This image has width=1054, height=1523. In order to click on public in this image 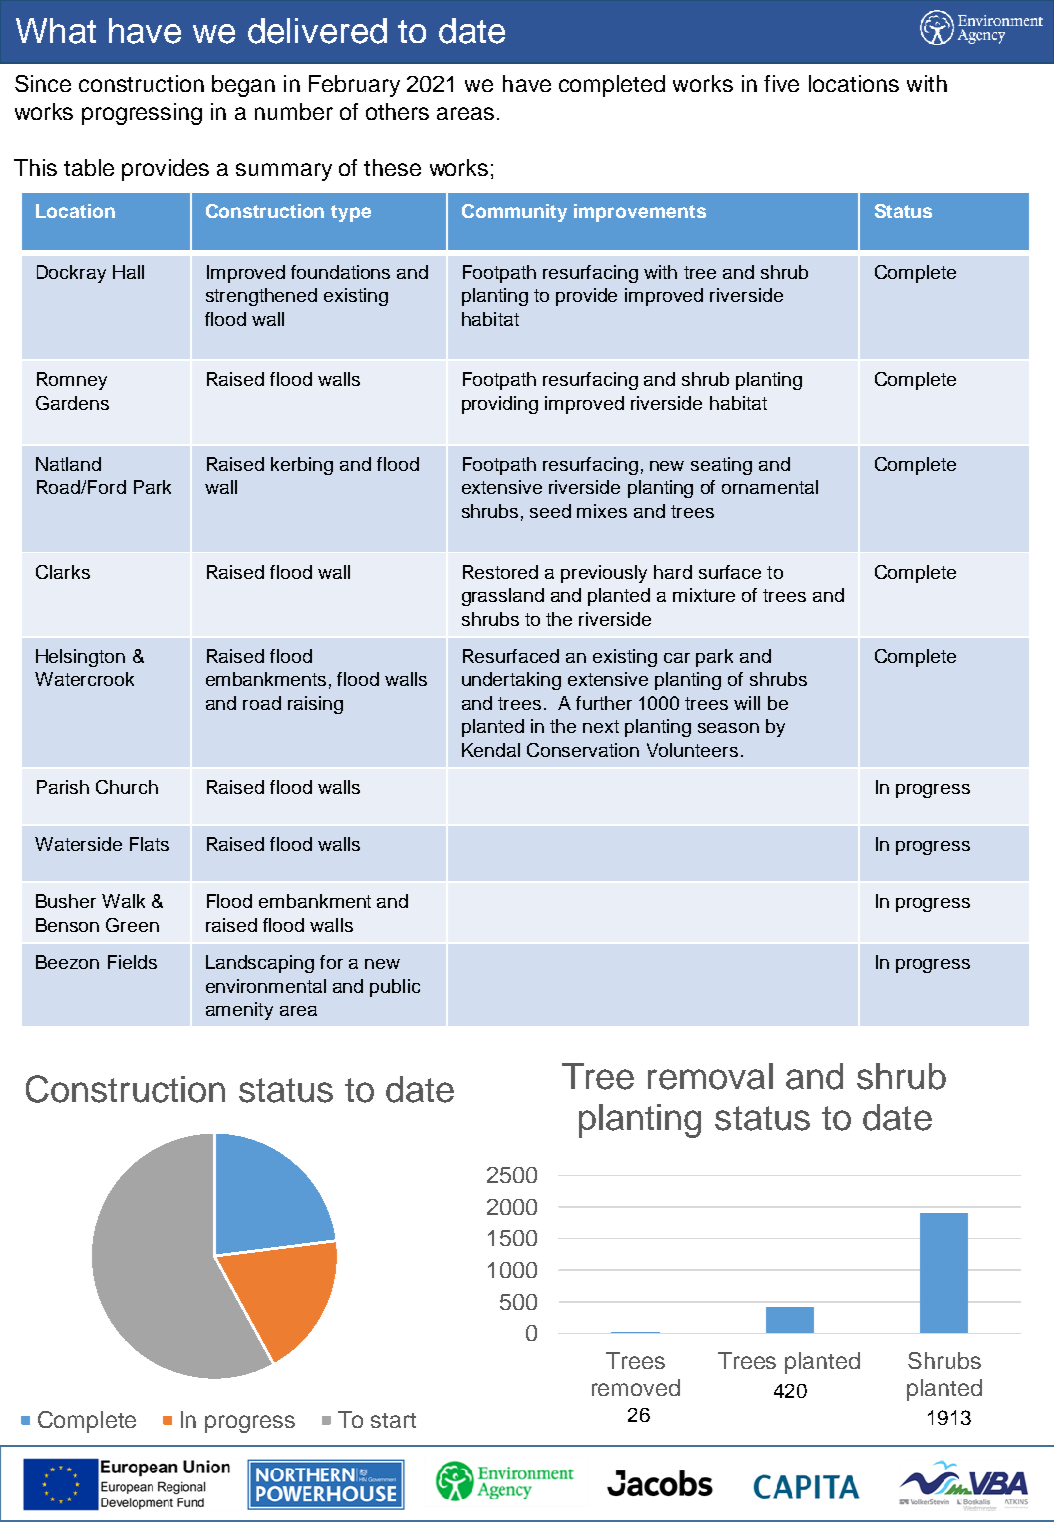, I will do `click(395, 988)`.
